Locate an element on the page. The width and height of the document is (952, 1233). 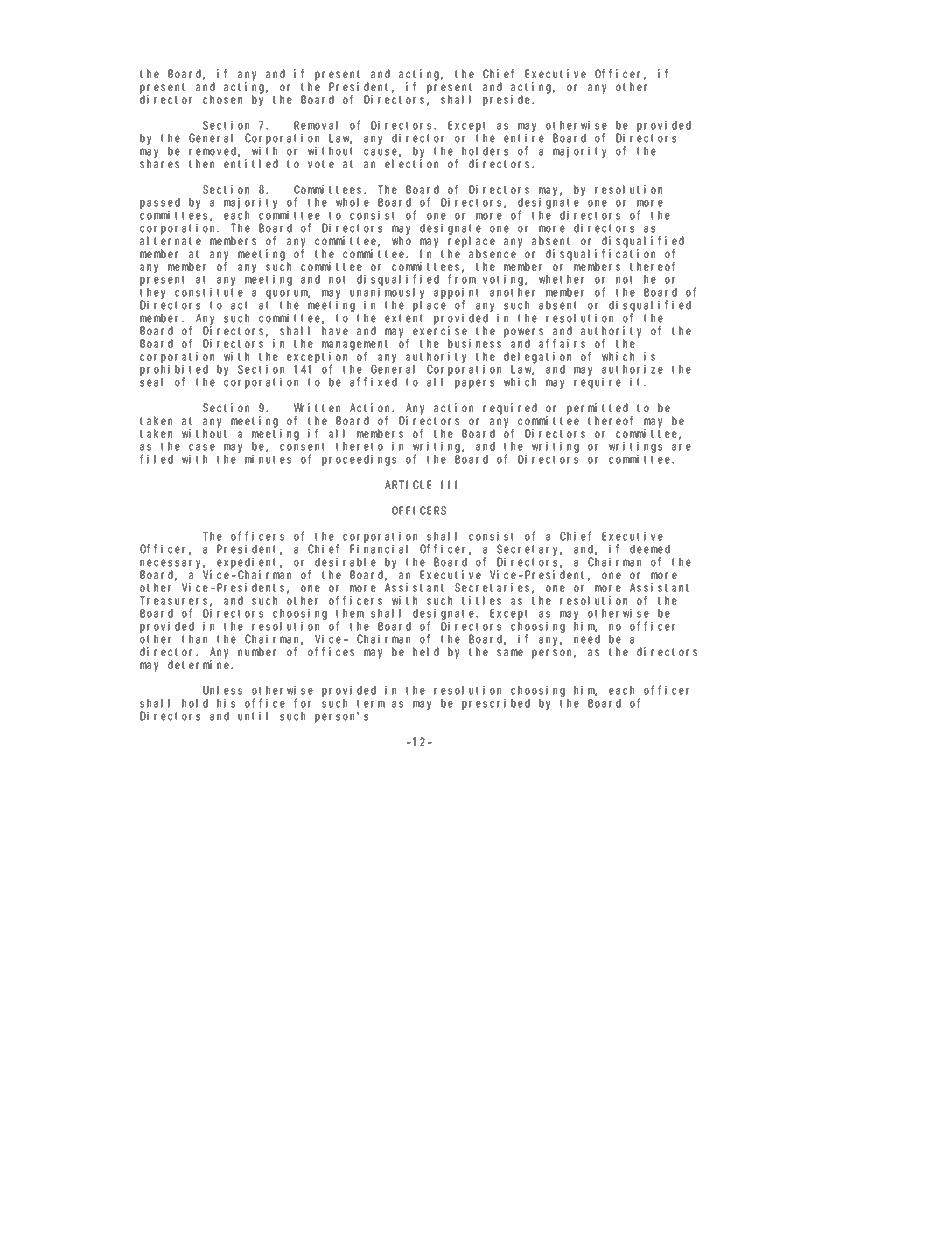
entire is located at coordinates (524, 138).
